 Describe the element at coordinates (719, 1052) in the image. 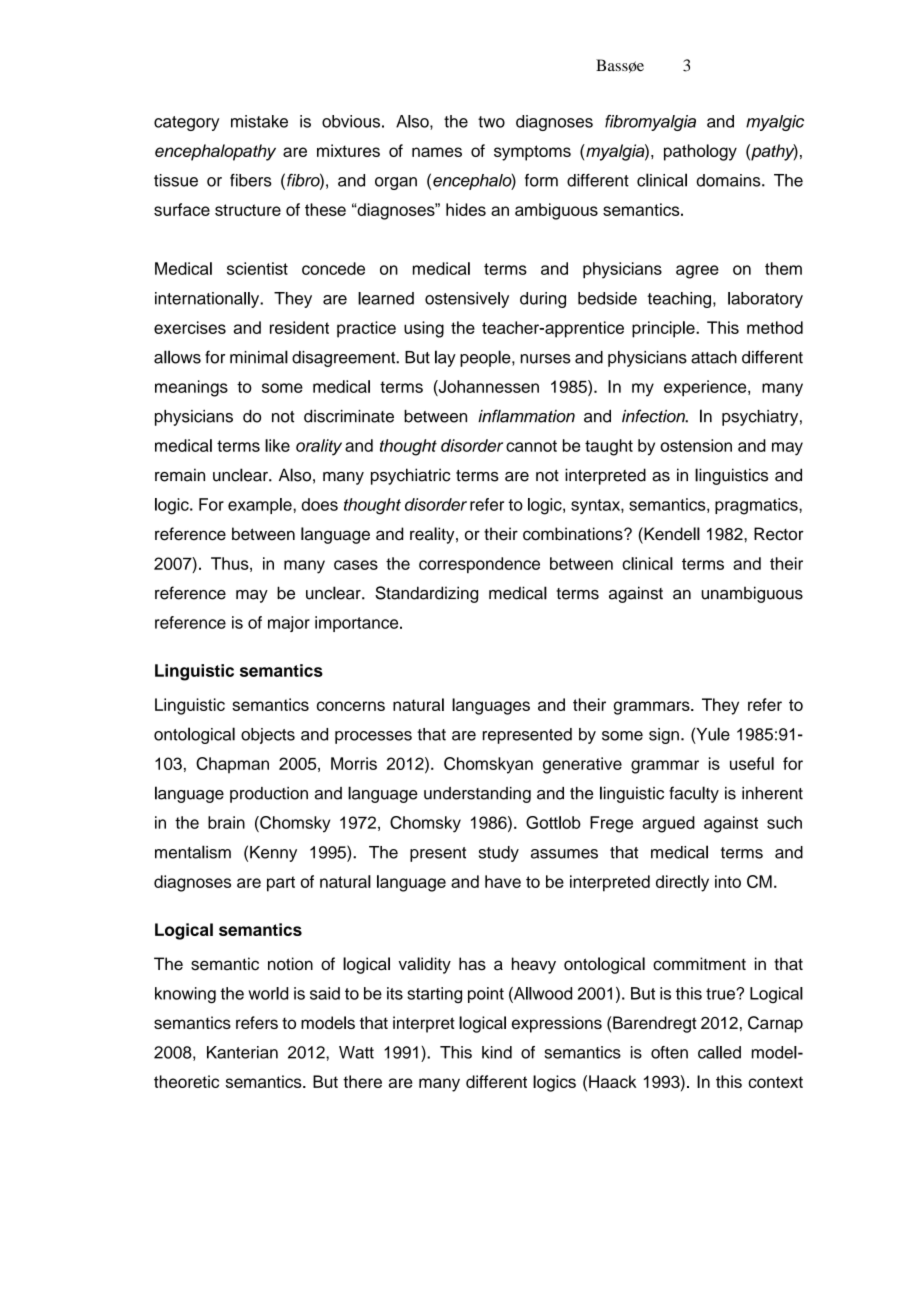

I see `called` at that location.
